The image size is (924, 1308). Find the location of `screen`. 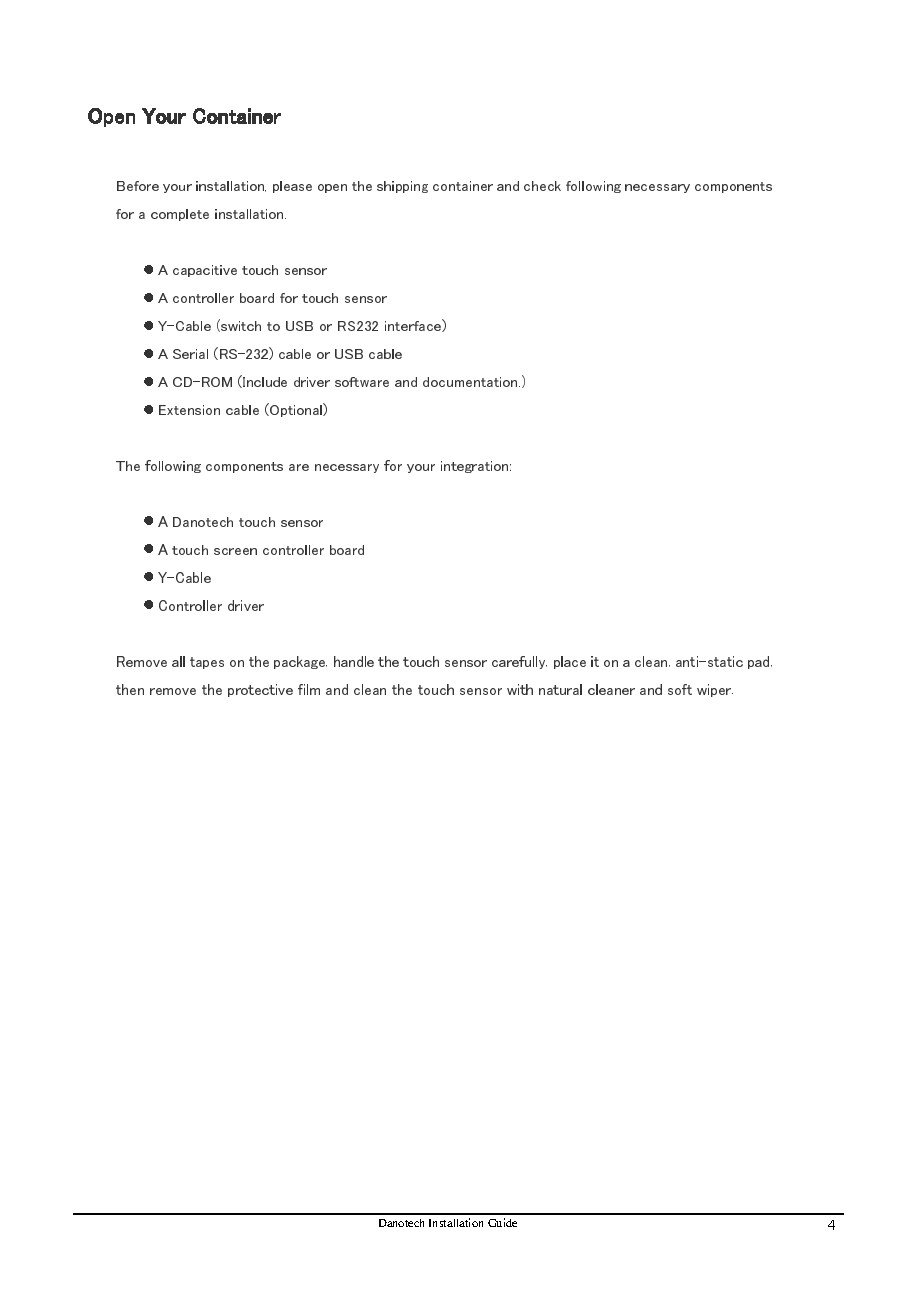

screen is located at coordinates (235, 551).
